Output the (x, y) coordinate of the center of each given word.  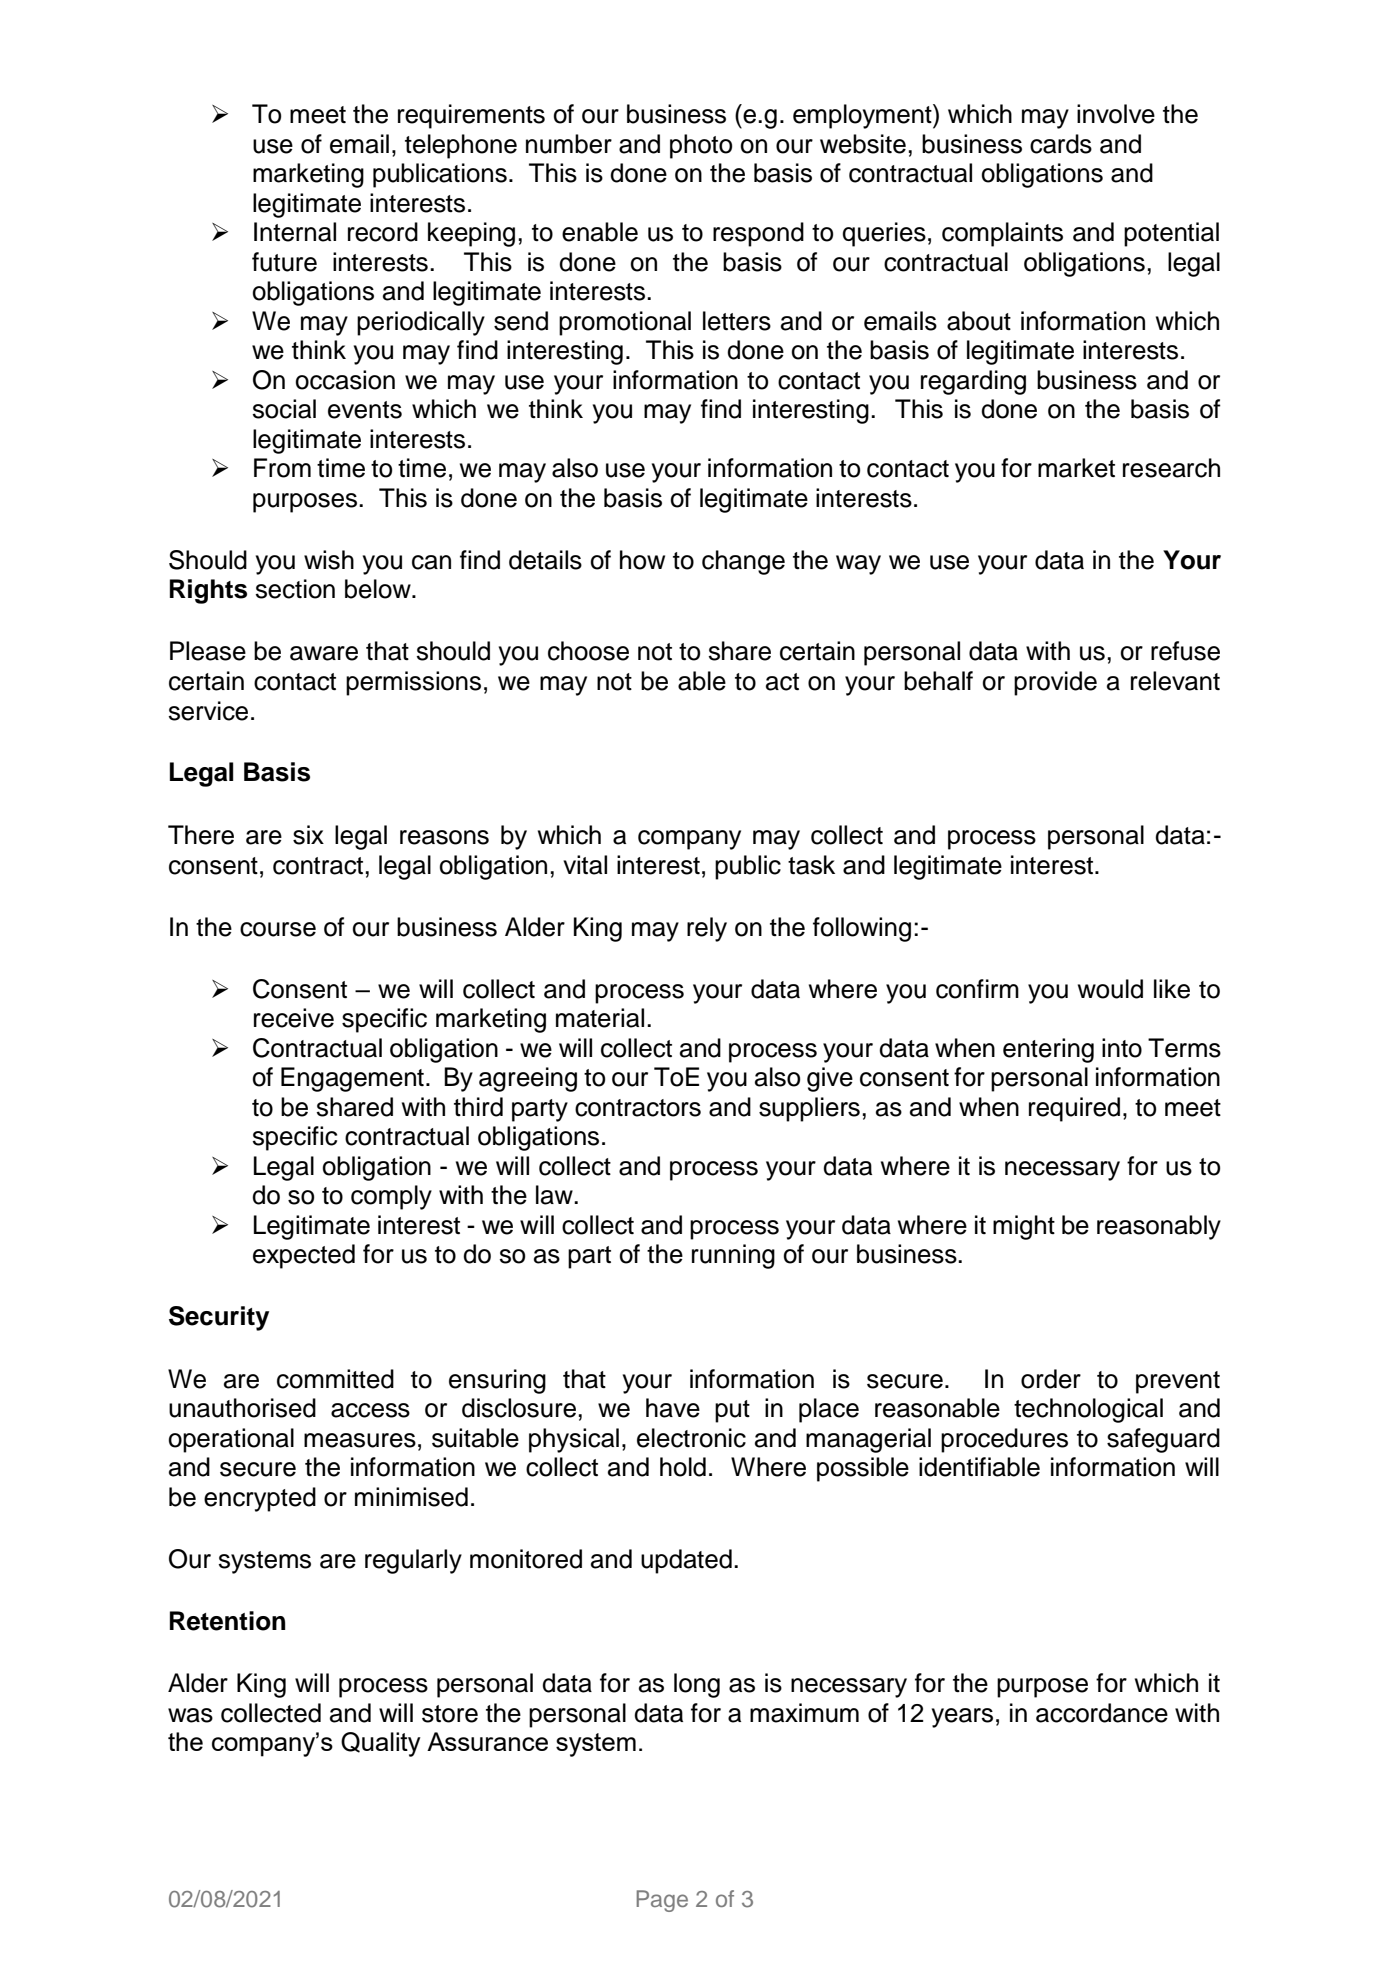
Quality (381, 1744)
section (295, 589)
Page (662, 1901)
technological (1088, 1410)
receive (294, 1018)
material (600, 1018)
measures (360, 1440)
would (1110, 989)
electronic (691, 1438)
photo (701, 146)
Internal (295, 232)
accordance (1102, 1713)
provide (1055, 683)
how (642, 560)
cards (1061, 144)
